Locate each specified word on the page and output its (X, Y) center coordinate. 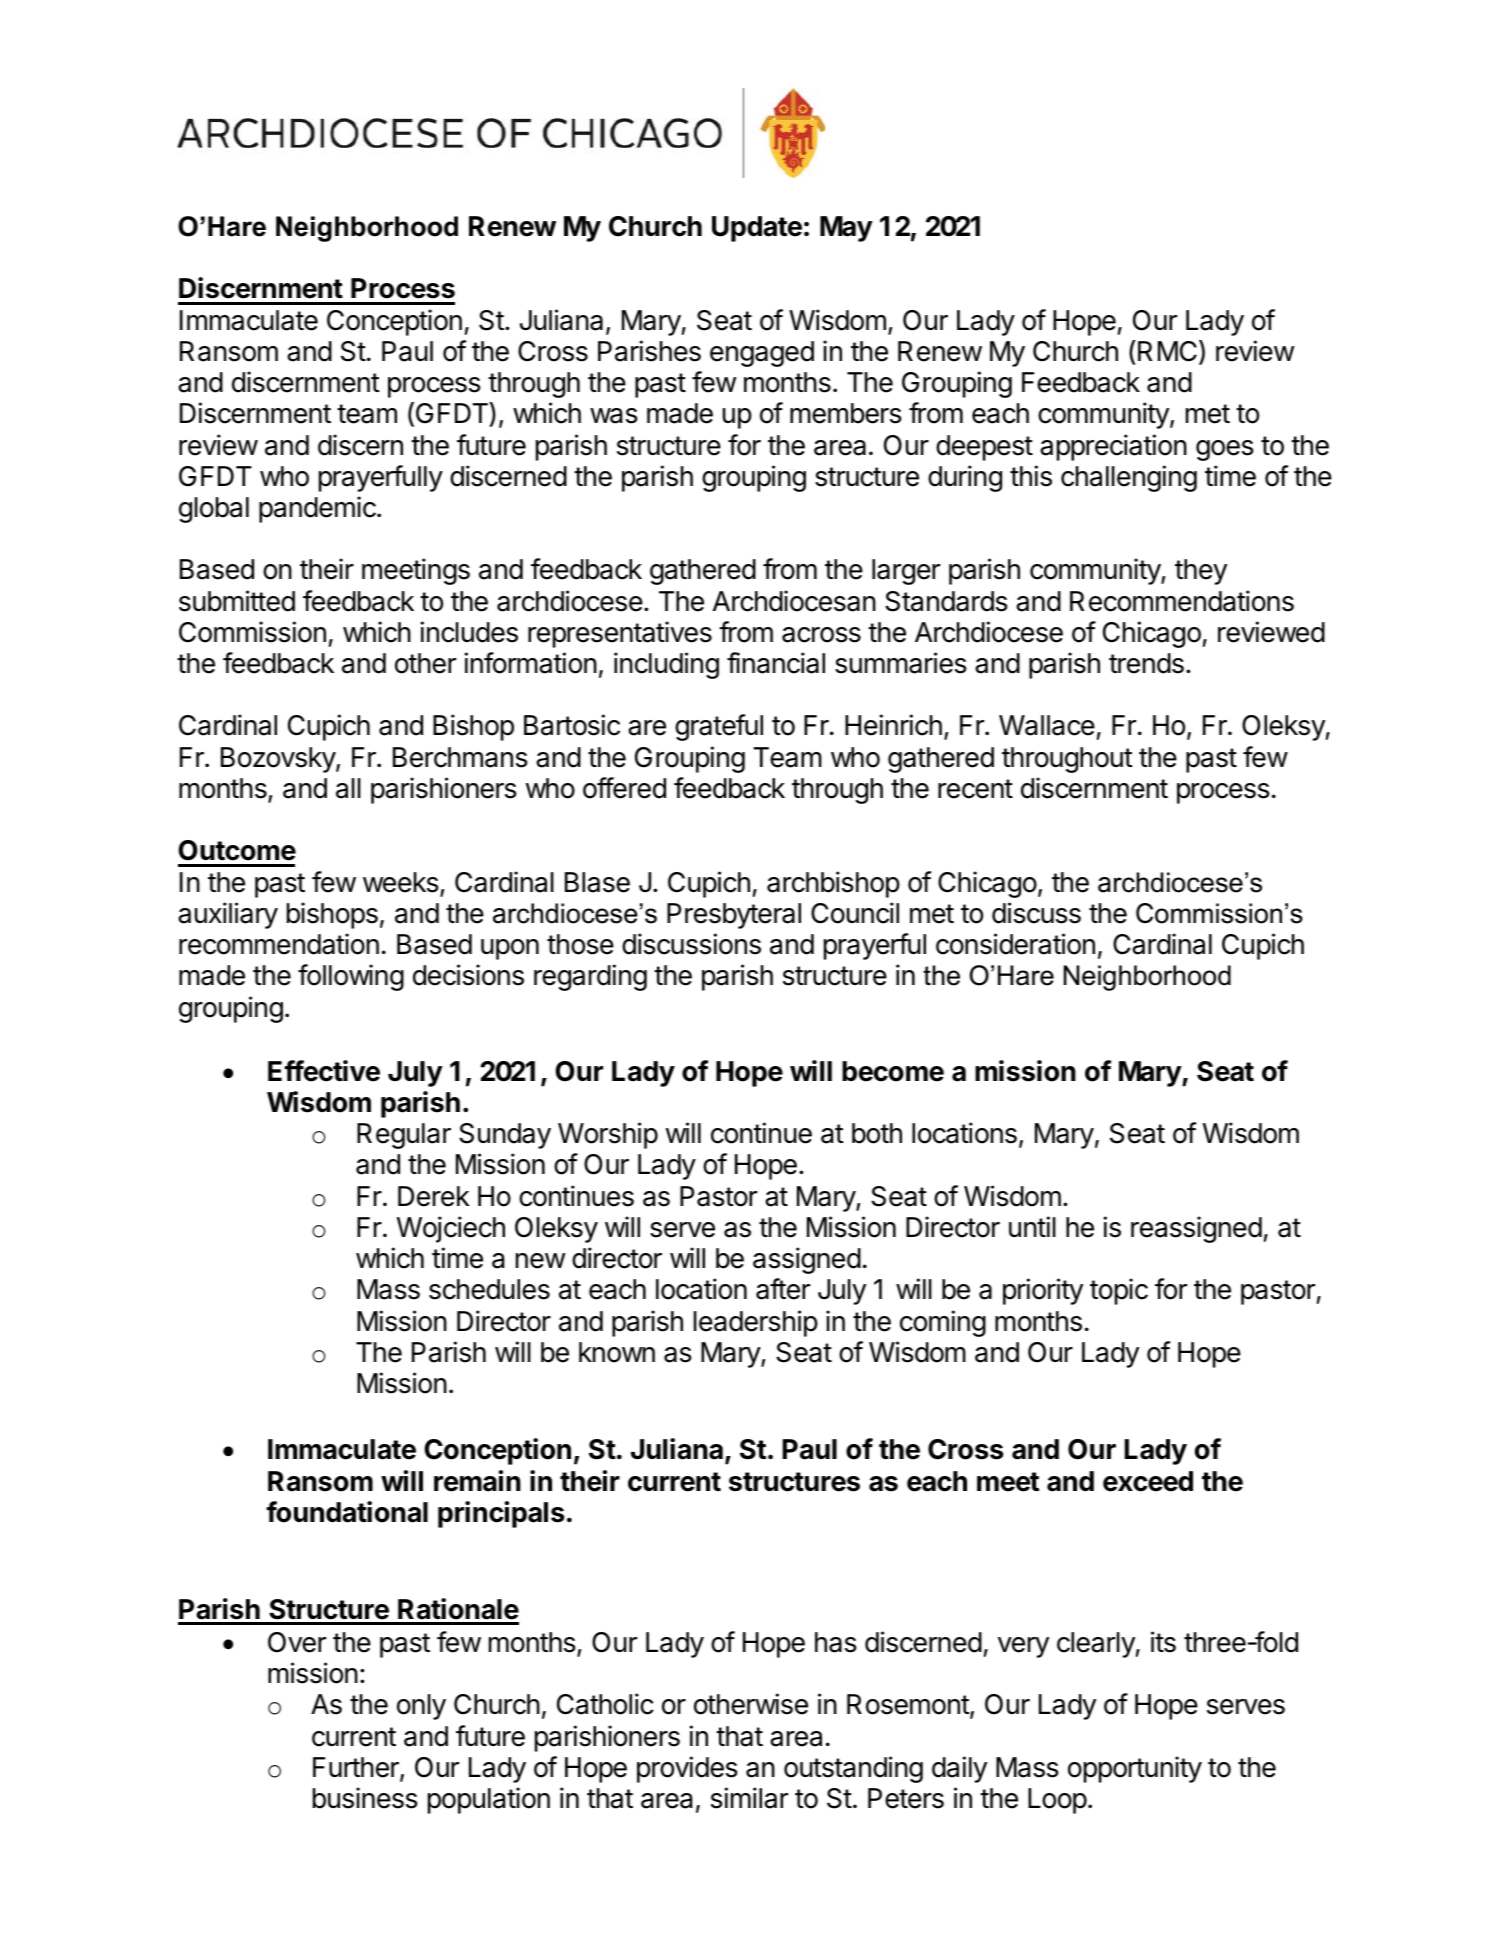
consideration (1015, 944)
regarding (590, 977)
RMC (1167, 351)
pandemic (318, 509)
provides (687, 1769)
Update (757, 229)
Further (357, 1768)
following (351, 977)
